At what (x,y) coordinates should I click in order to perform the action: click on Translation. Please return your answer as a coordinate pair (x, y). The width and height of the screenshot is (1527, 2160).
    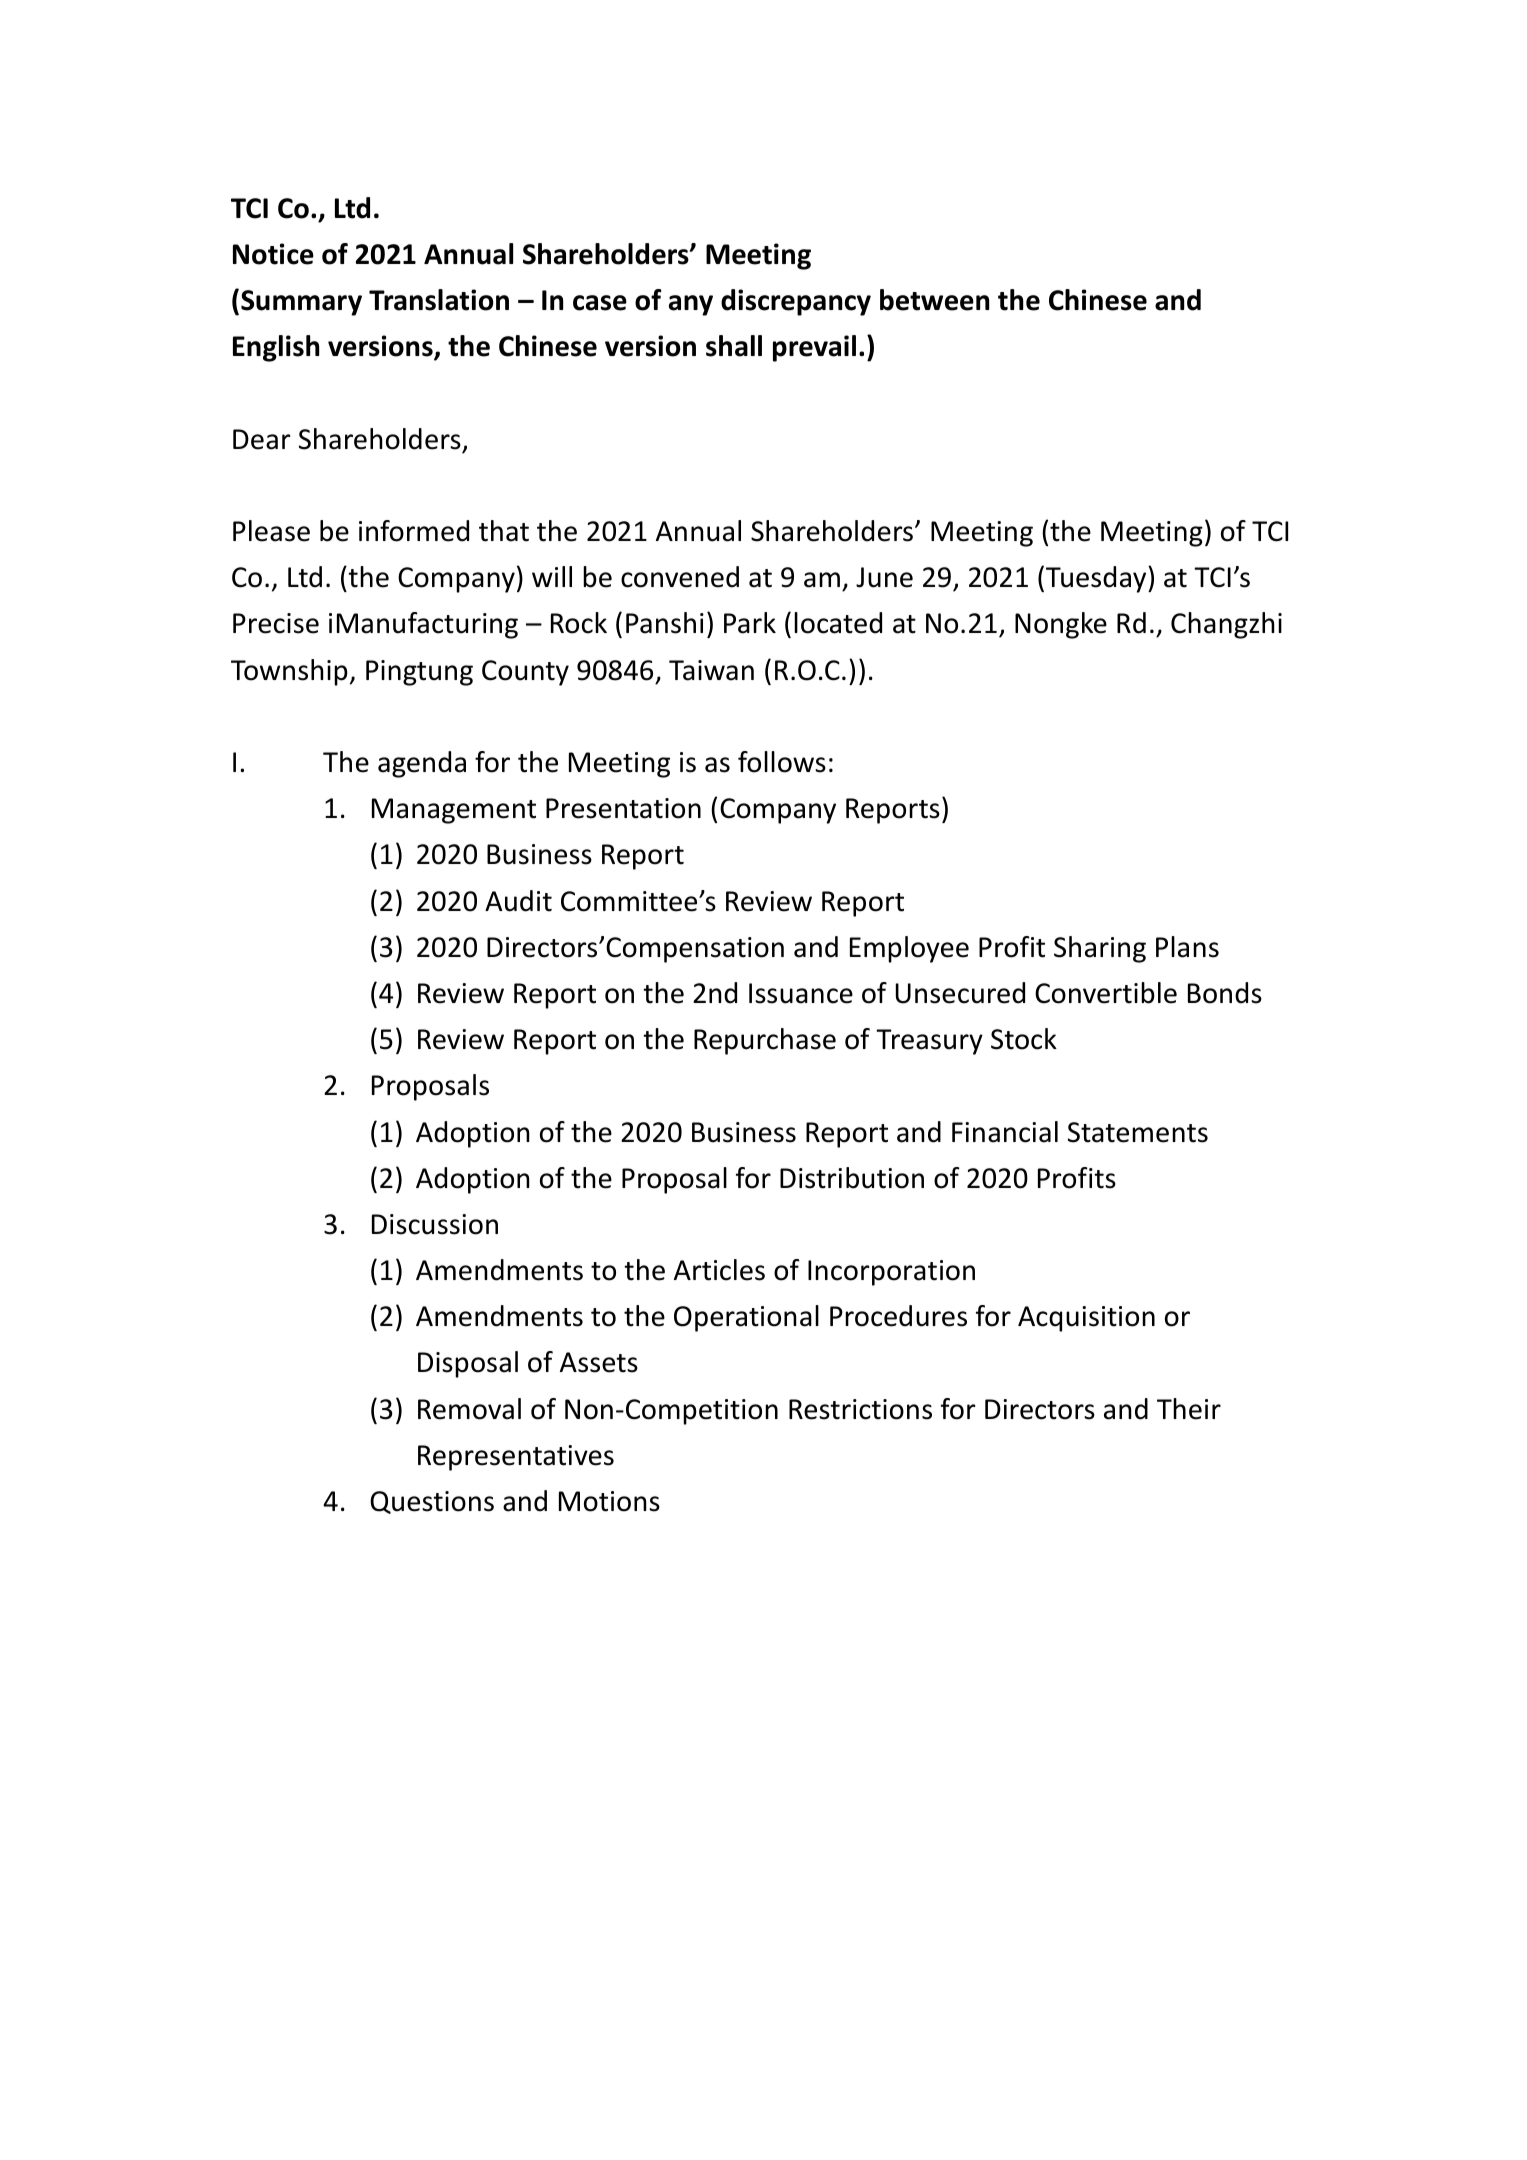
    Looking at the image, I should click on (439, 300).
